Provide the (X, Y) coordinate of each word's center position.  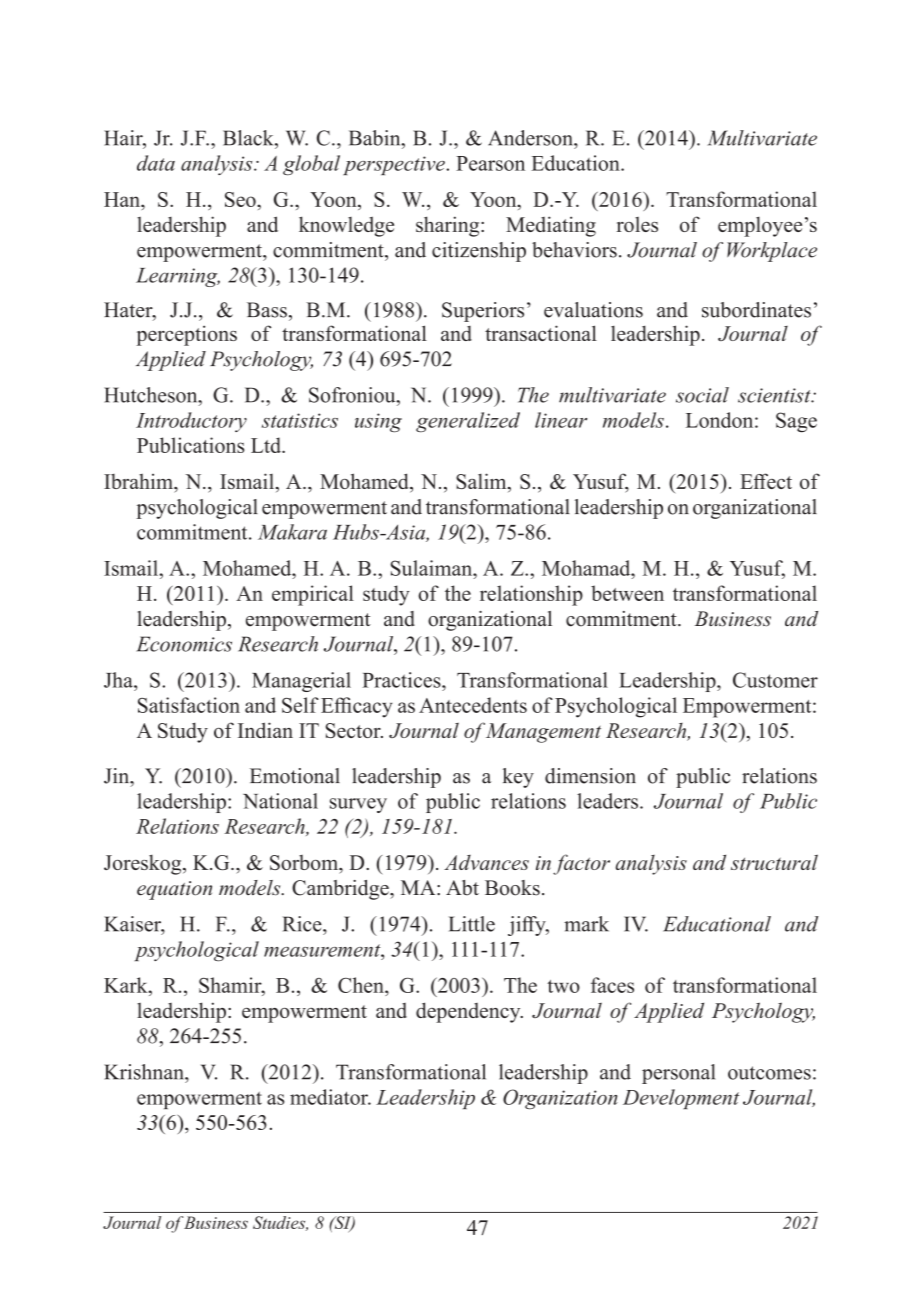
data (156, 163)
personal (678, 1074)
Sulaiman (432, 568)
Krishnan (145, 1072)
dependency (469, 1012)
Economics (184, 644)
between (627, 593)
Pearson (490, 163)
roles (637, 224)
